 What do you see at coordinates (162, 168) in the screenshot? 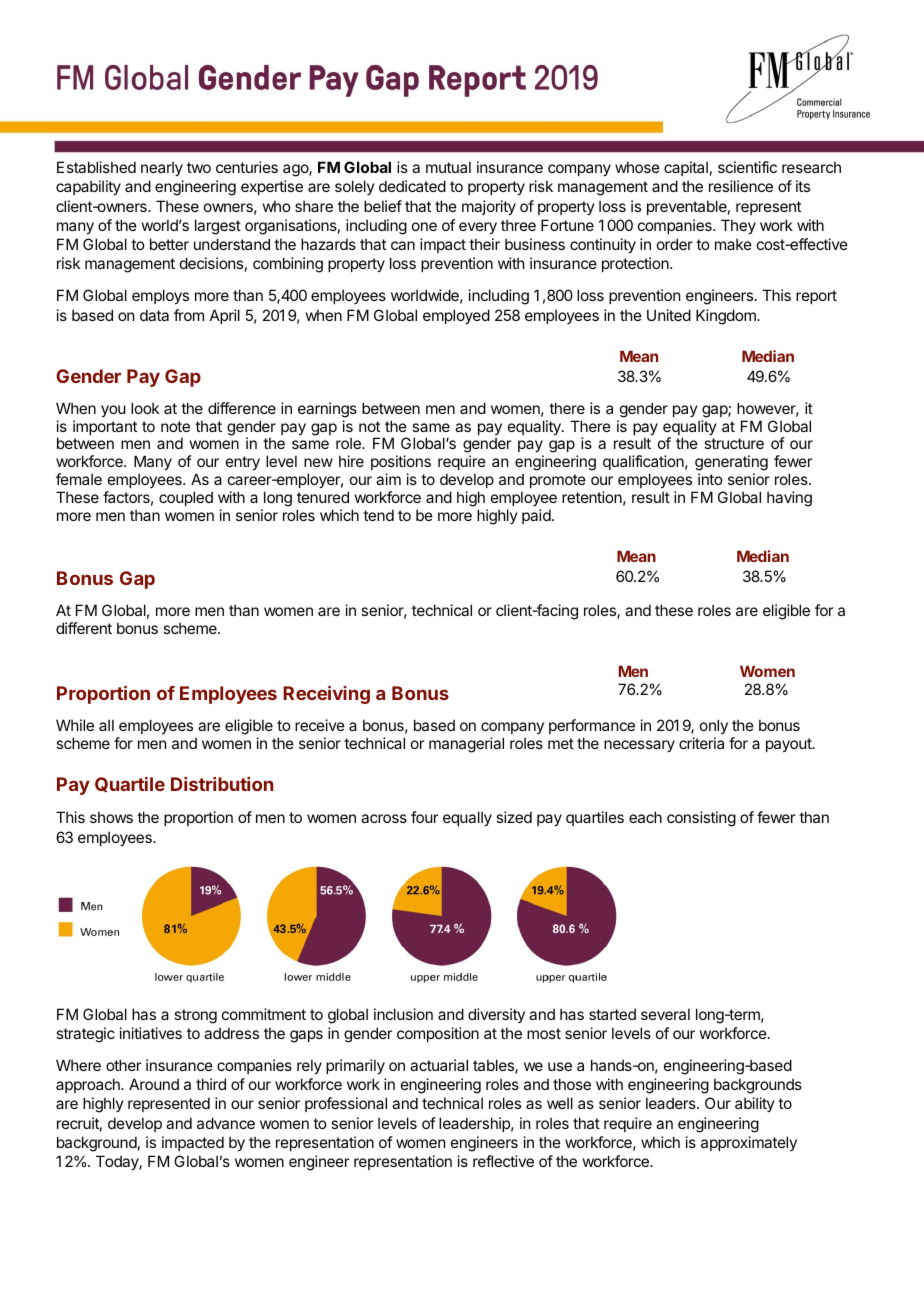
I see `nearly` at bounding box center [162, 168].
